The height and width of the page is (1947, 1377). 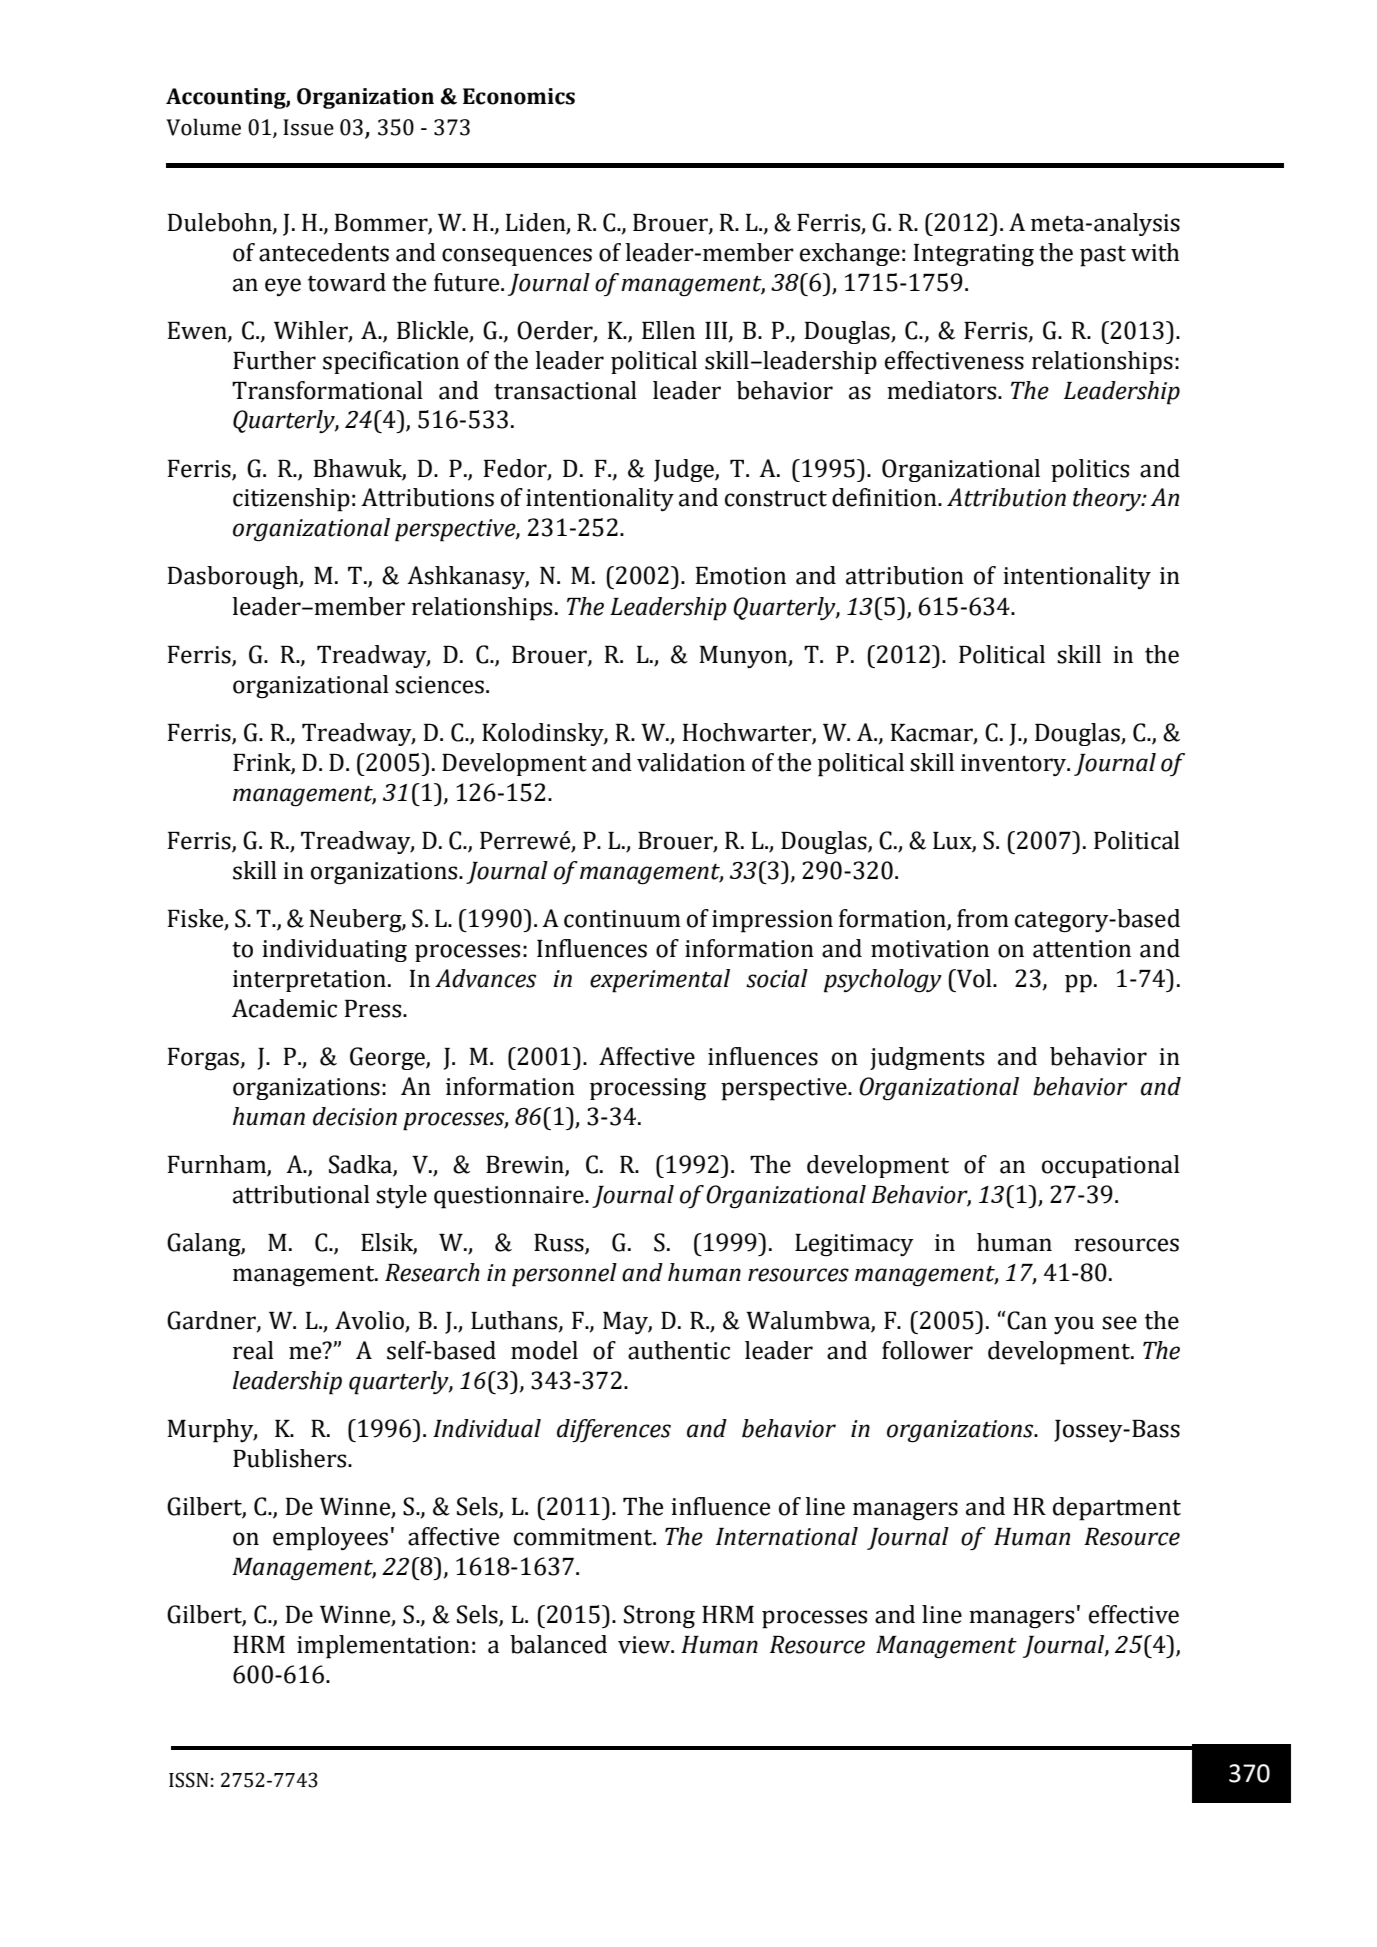 What do you see at coordinates (741, 576) in the page?
I see `Emotion` at bounding box center [741, 576].
